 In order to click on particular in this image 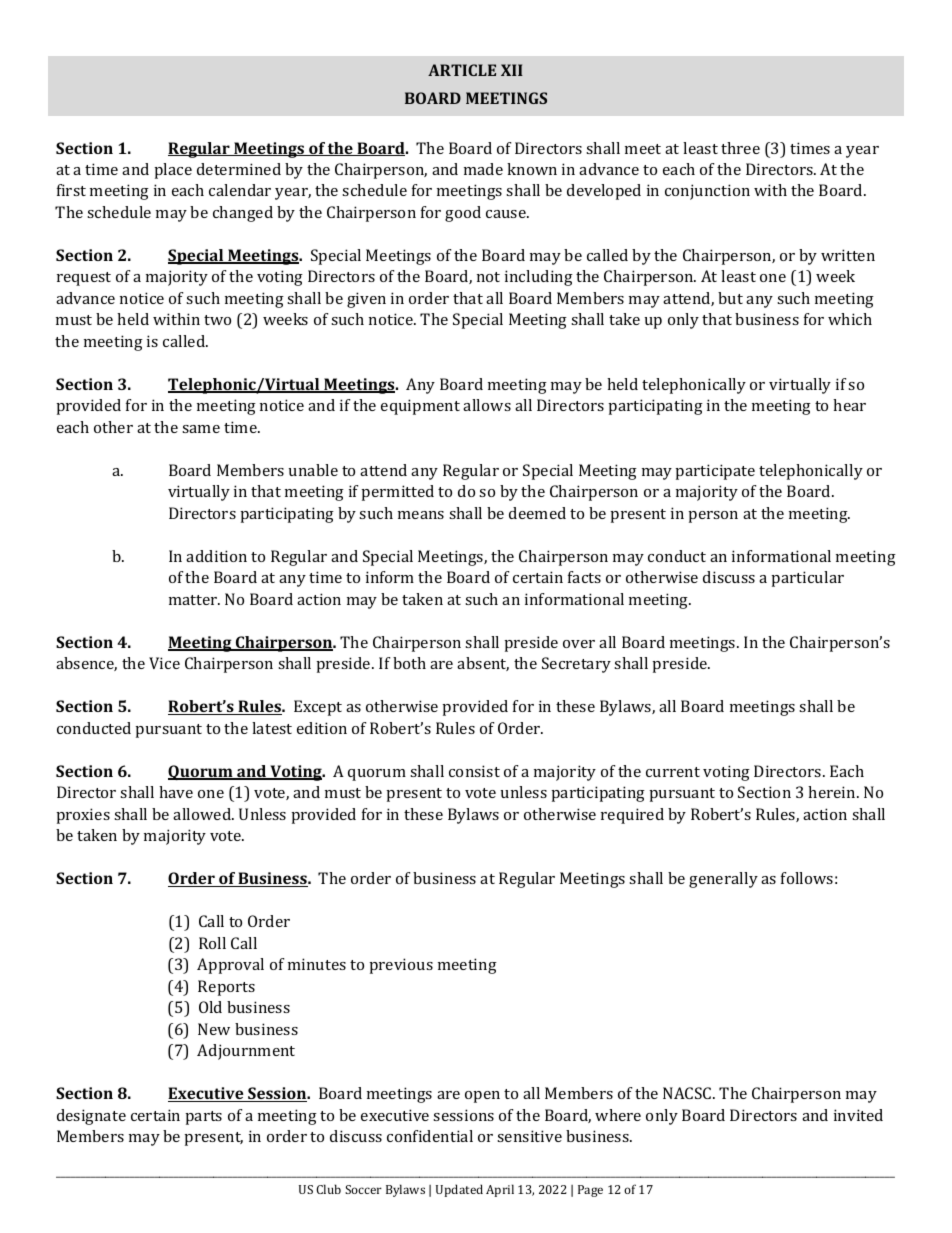, I will do `click(807, 579)`.
